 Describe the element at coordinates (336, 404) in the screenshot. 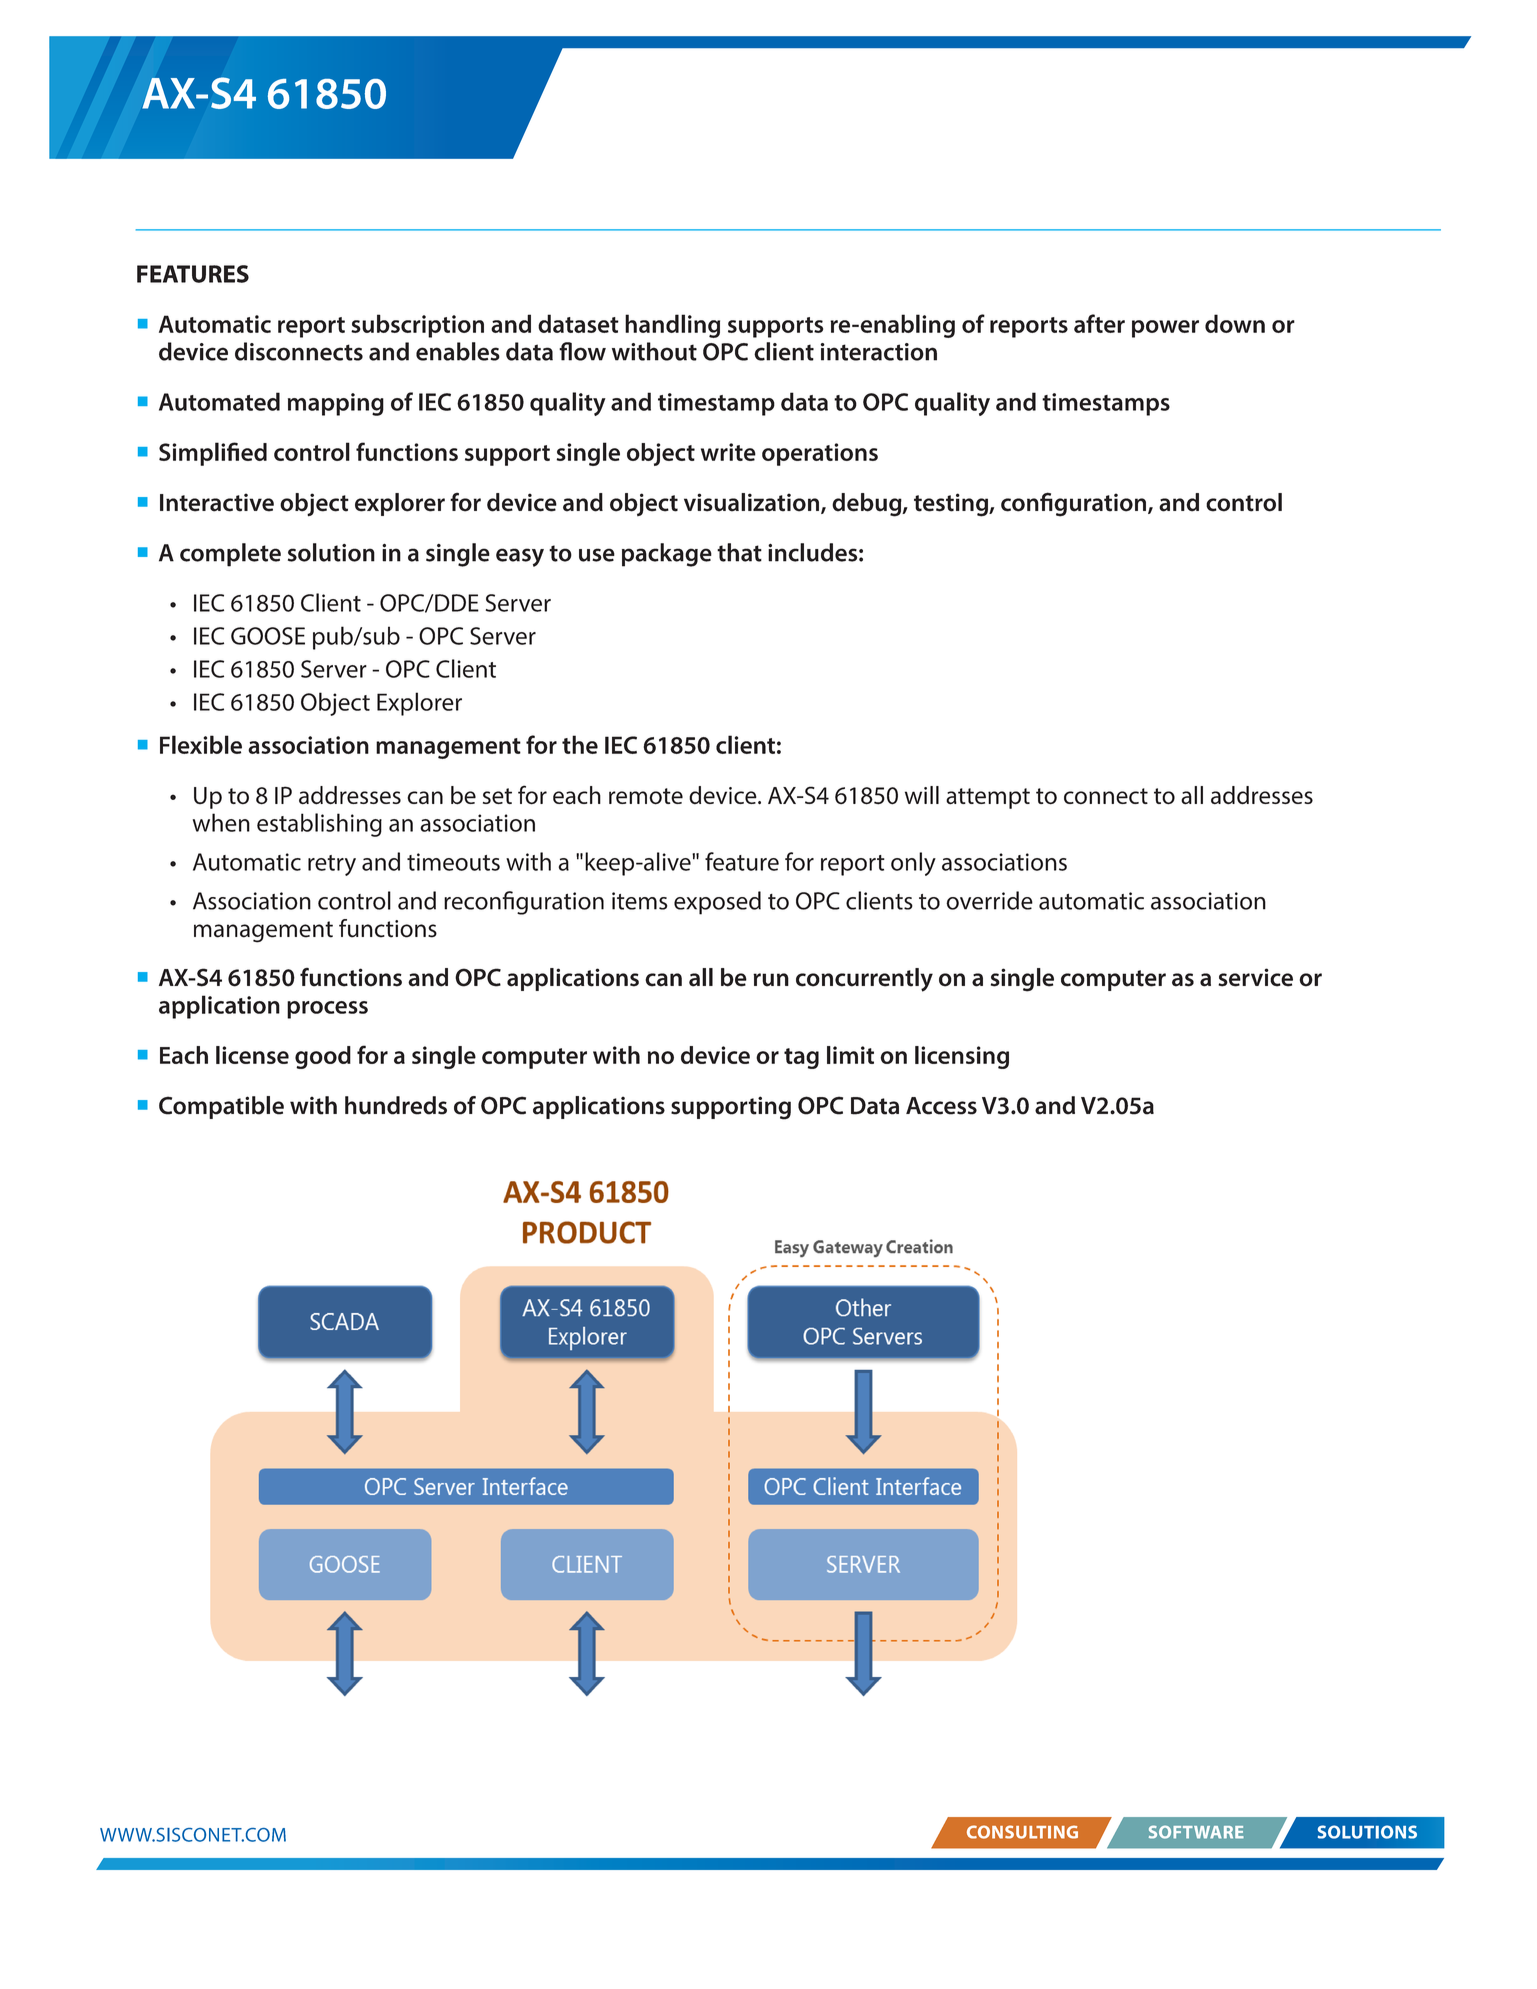

I see `mapping` at that location.
